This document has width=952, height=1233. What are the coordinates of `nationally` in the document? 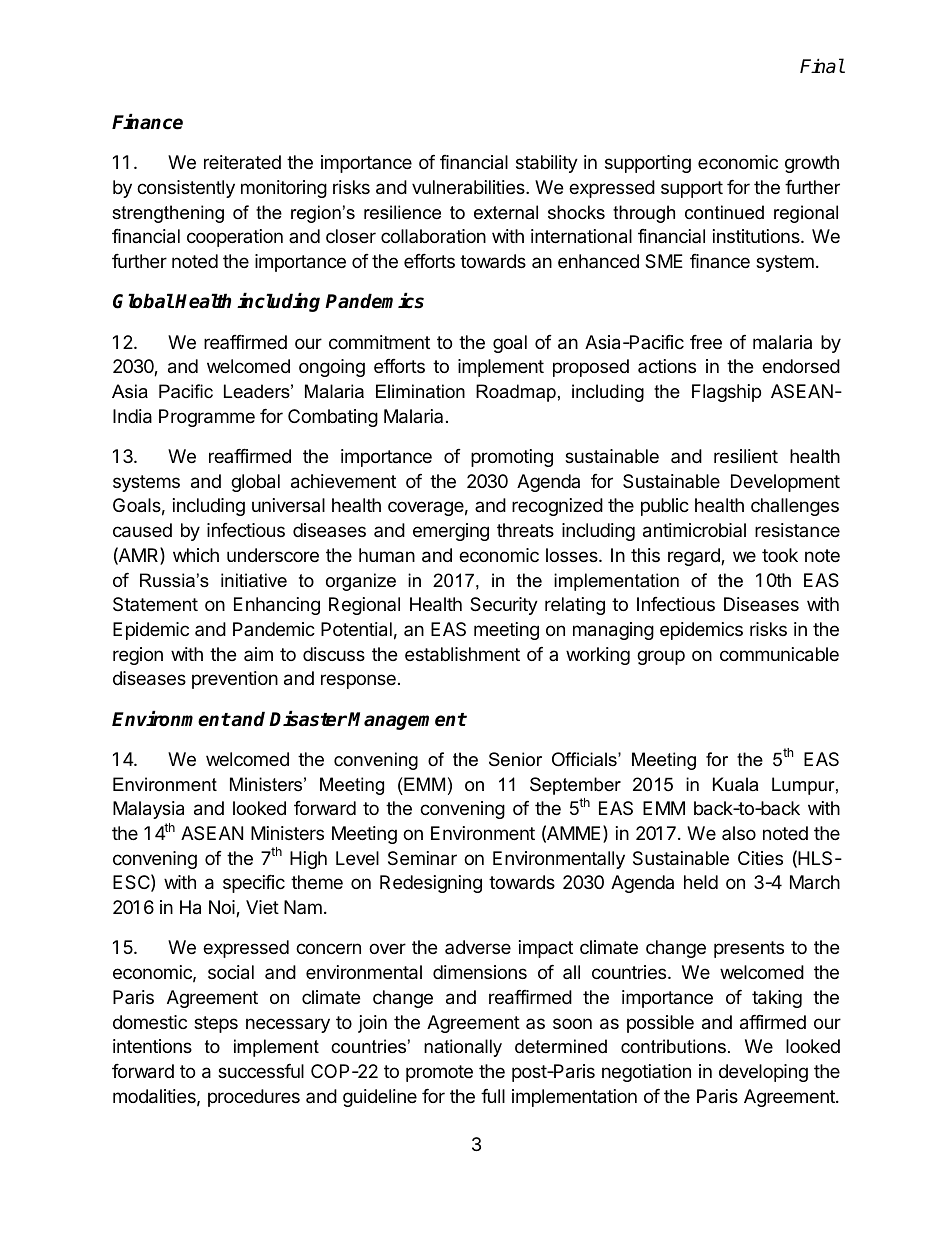 It's located at (463, 1048).
